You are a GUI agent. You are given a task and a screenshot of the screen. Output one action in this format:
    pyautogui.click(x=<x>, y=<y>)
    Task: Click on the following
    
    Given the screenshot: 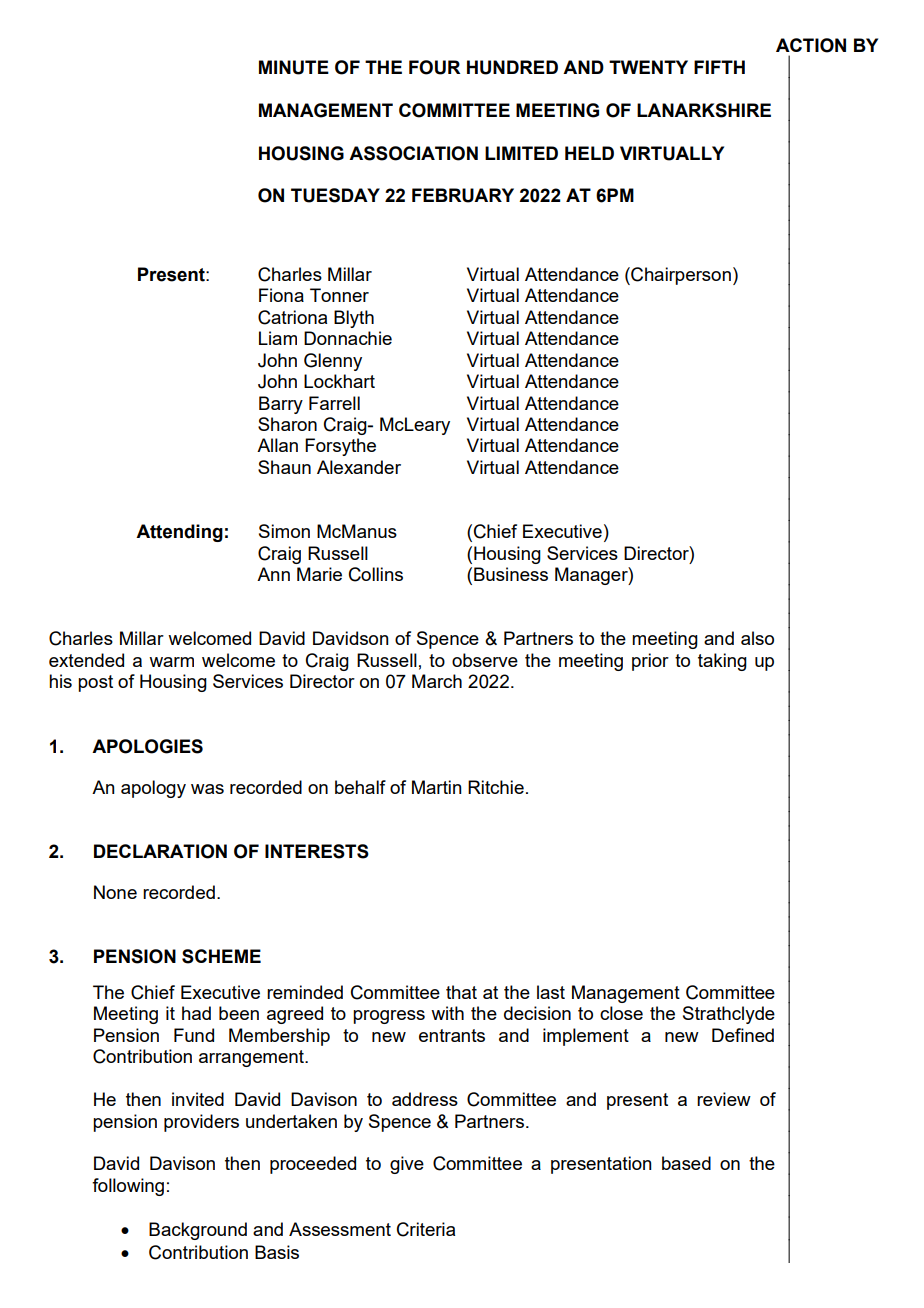 What is the action you would take?
    pyautogui.click(x=128, y=1187)
